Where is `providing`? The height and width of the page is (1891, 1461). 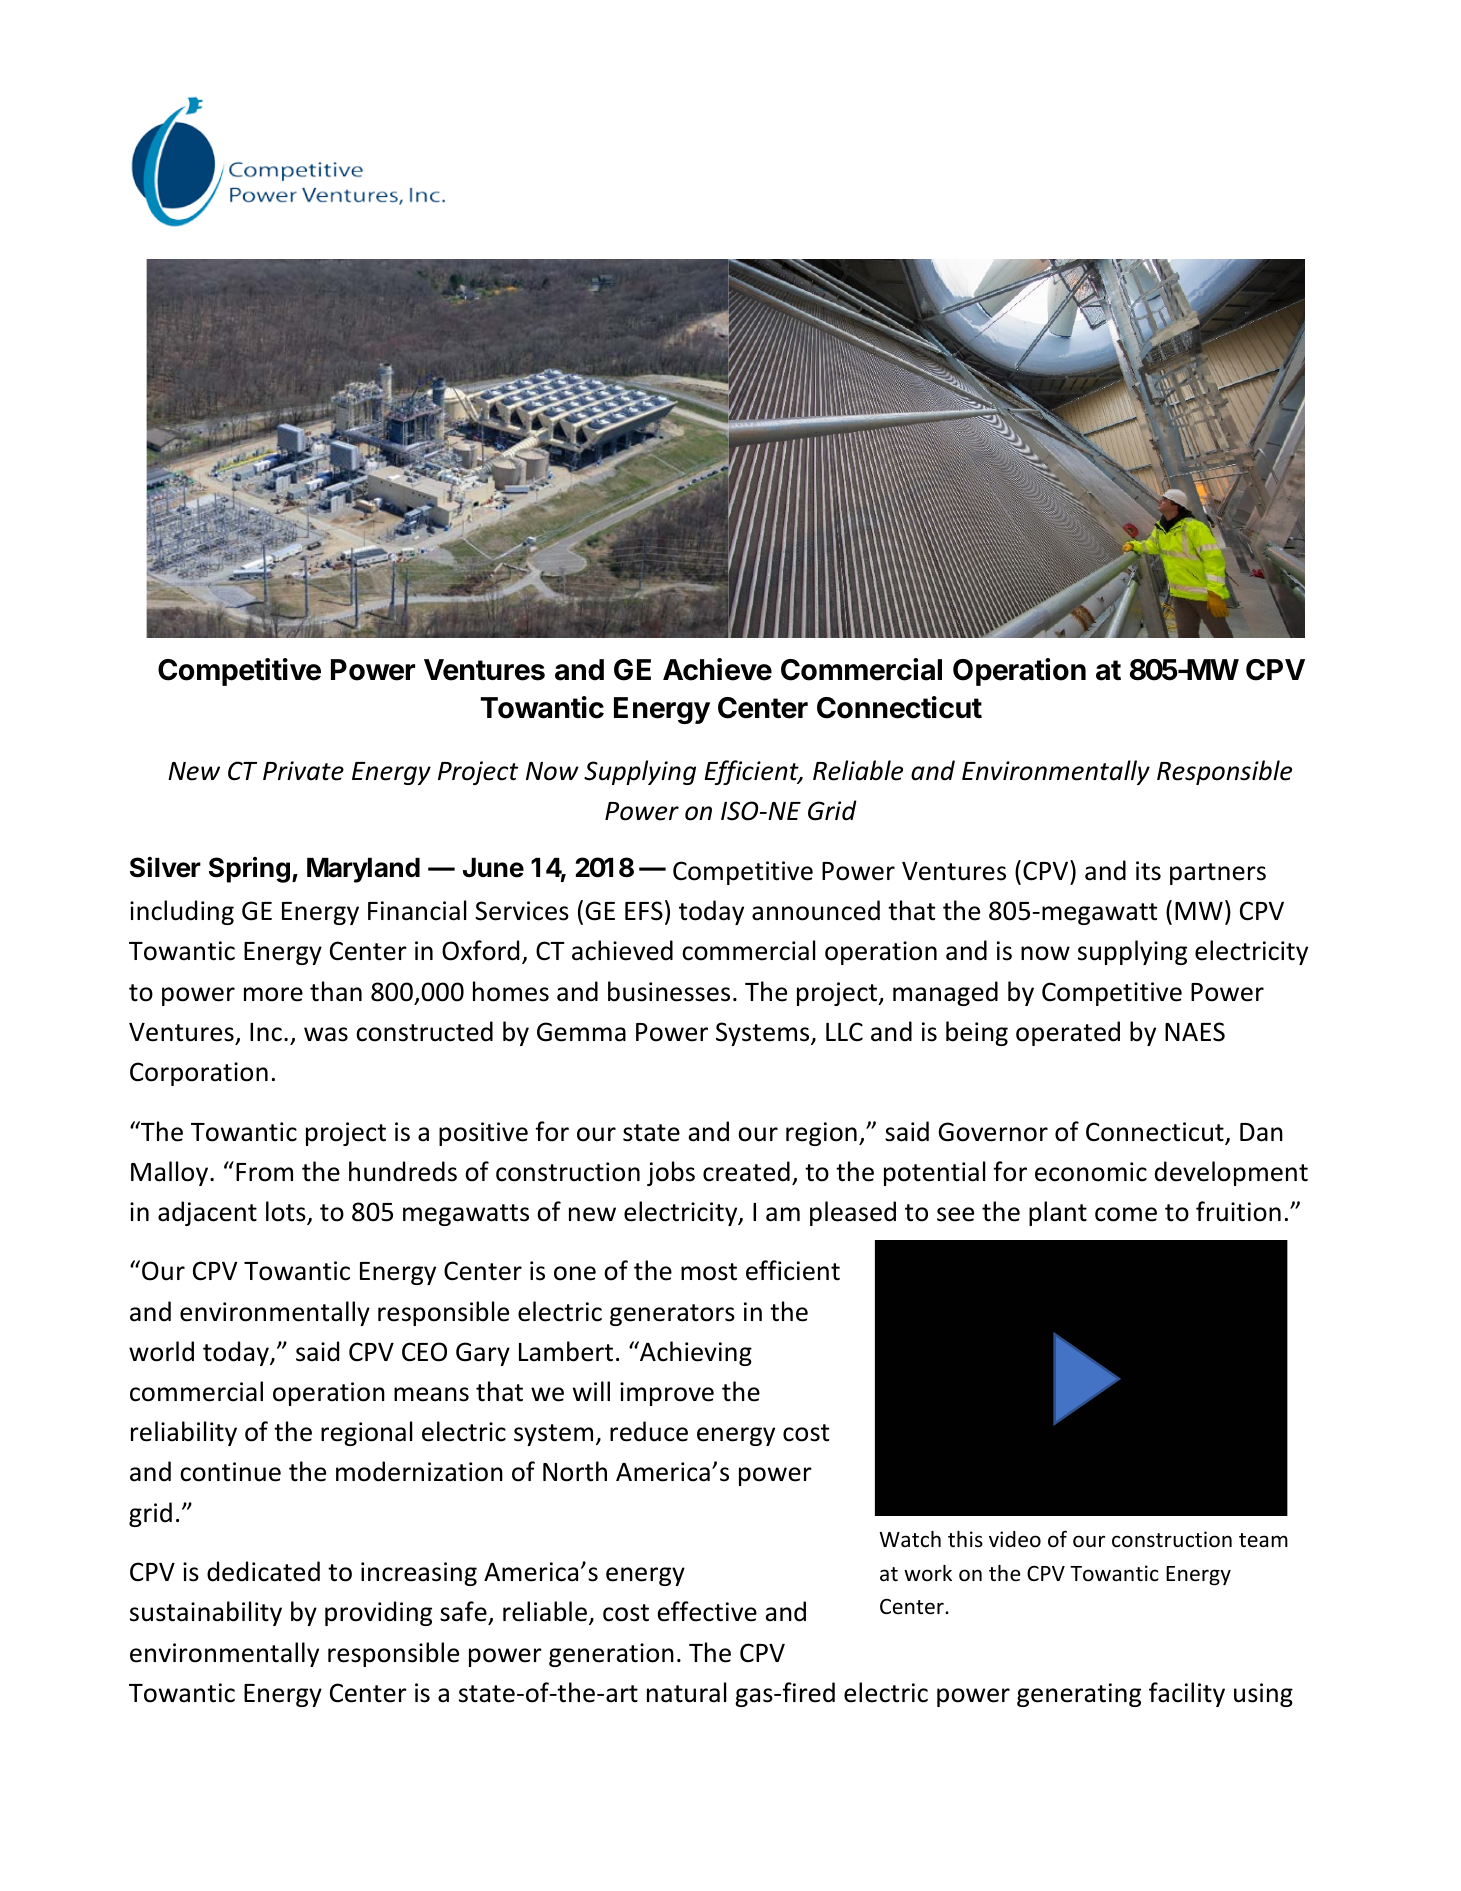 providing is located at coordinates (378, 1613).
